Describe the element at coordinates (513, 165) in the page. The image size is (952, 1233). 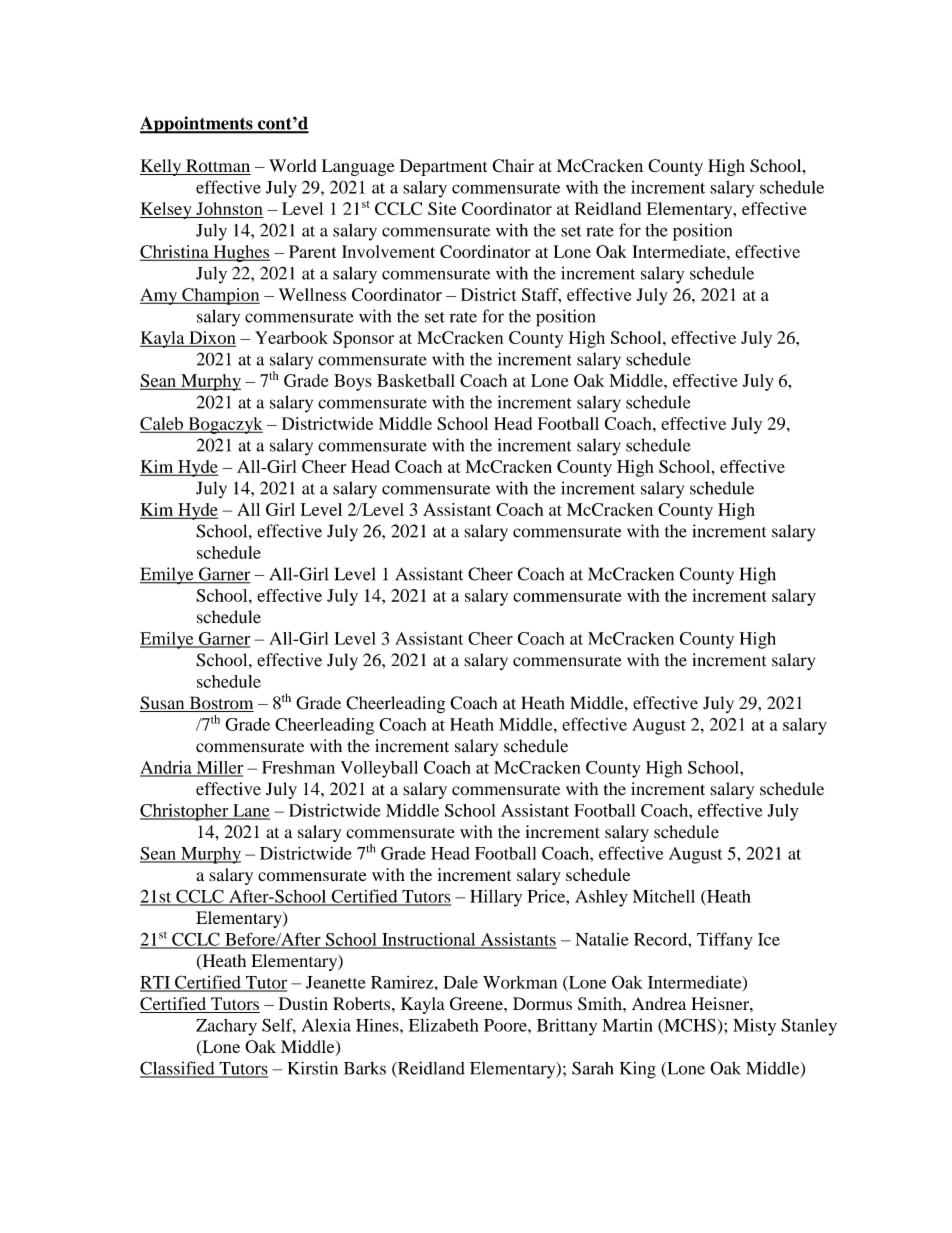
I see `Chair` at that location.
